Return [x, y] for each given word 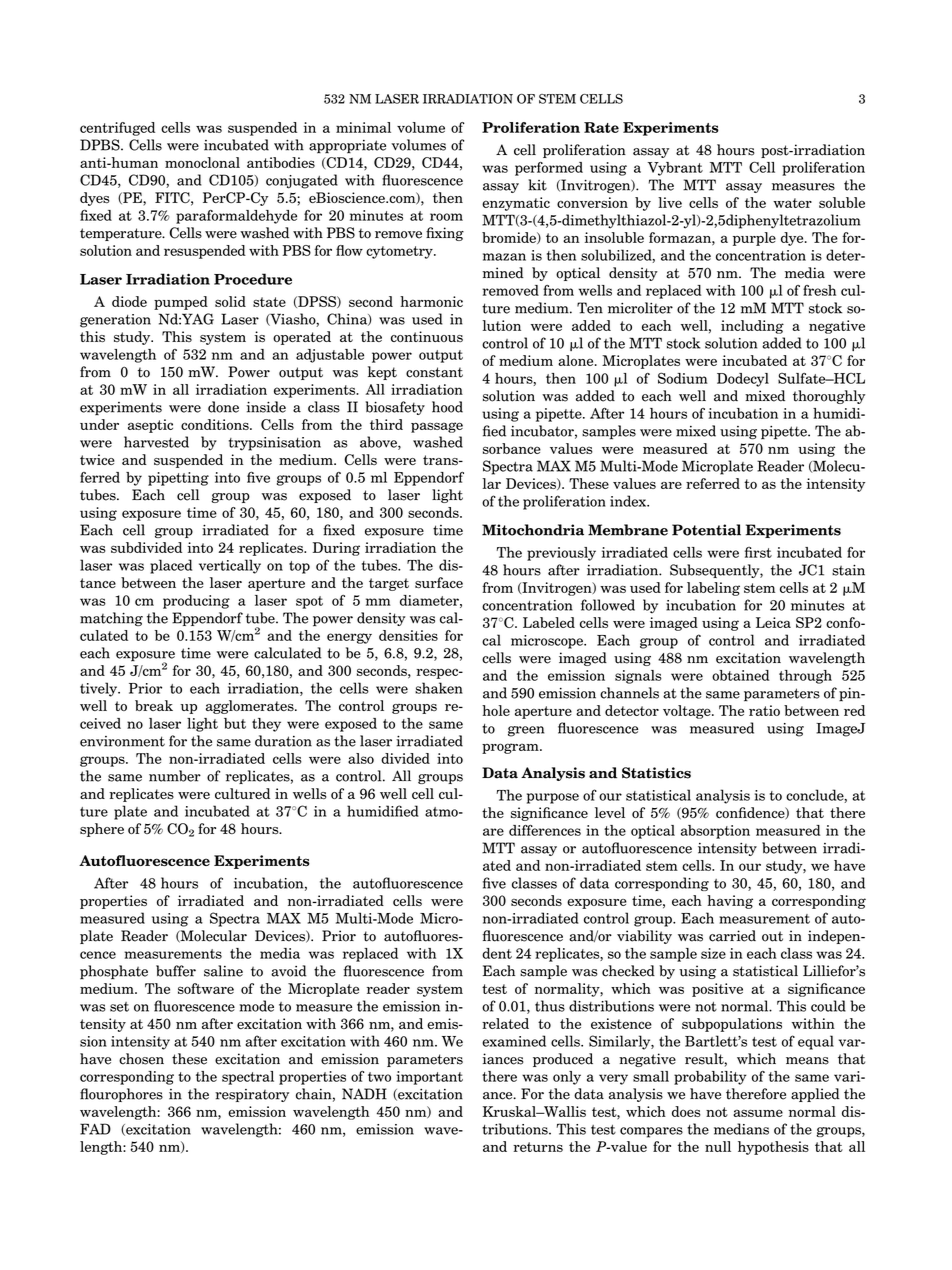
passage [437, 427]
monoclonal [202, 162]
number [175, 776]
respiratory [252, 1095]
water [792, 203]
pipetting [178, 479]
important [429, 1078]
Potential [706, 530]
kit [537, 185]
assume [758, 1113]
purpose [553, 798]
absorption [715, 832]
